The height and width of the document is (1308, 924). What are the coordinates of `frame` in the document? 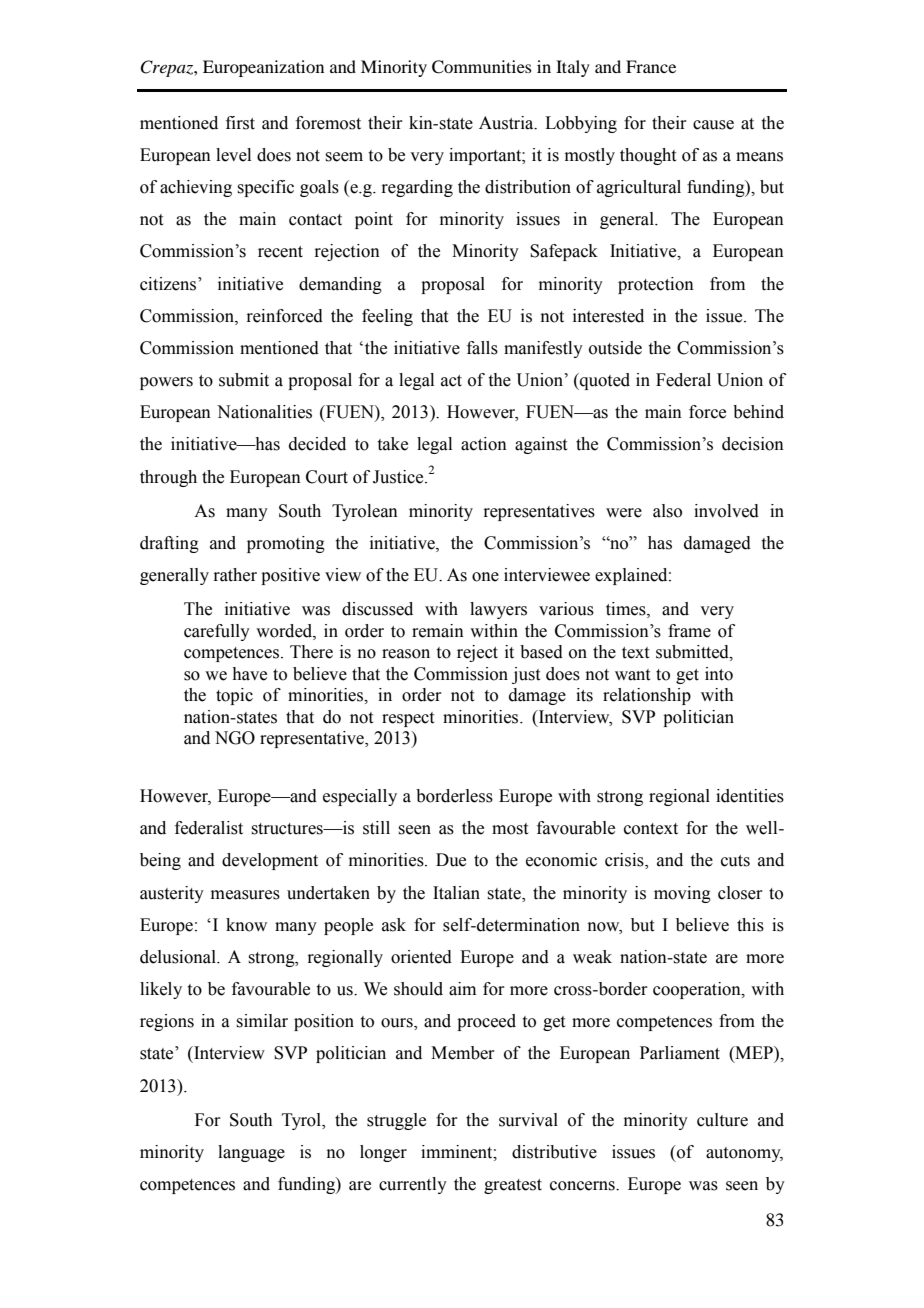 It's located at (689, 631).
